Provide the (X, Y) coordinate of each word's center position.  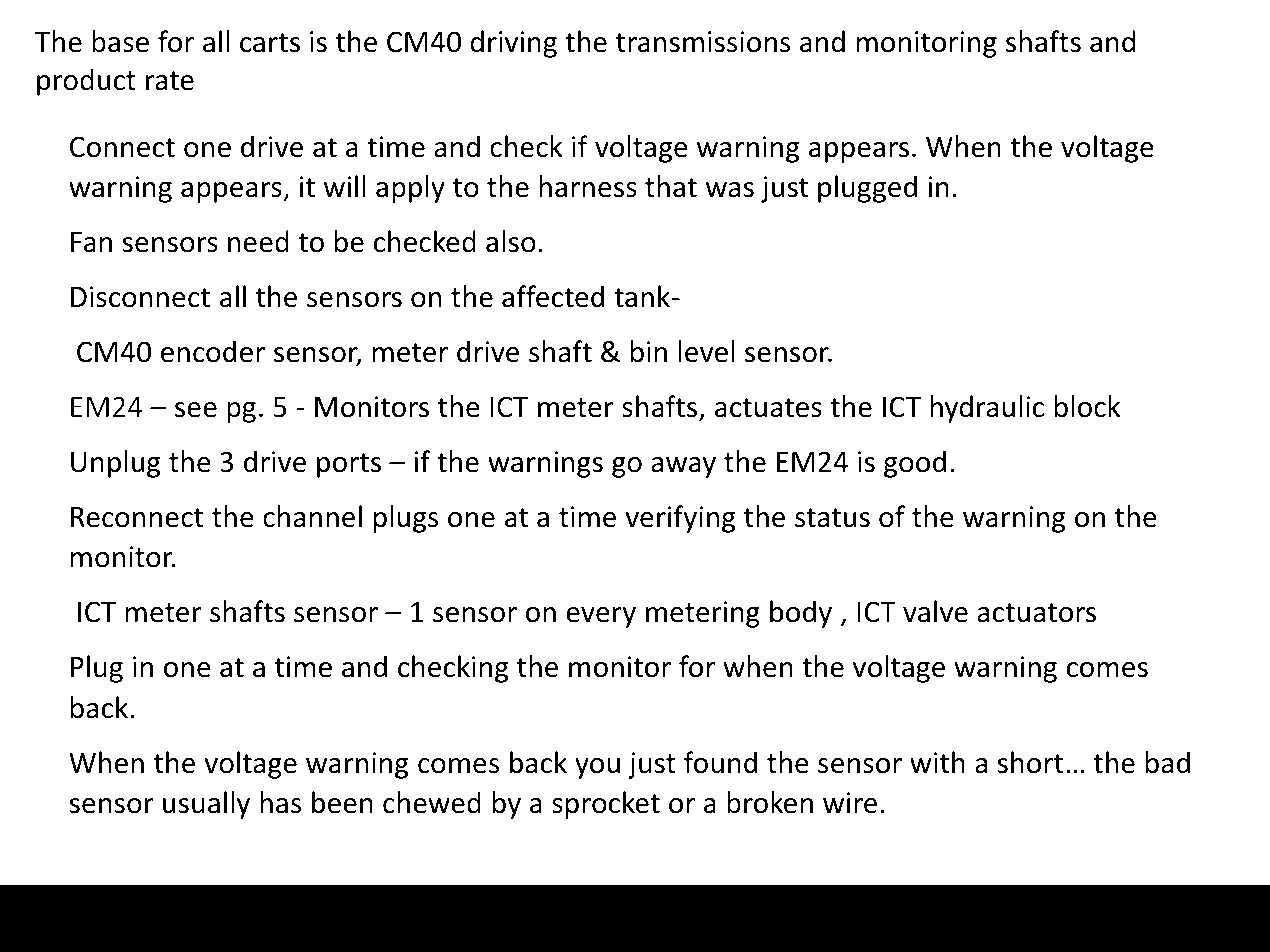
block (1088, 406)
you (597, 768)
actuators (1036, 613)
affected (553, 296)
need (258, 241)
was (730, 190)
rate (170, 81)
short (1030, 762)
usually (206, 805)
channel (312, 516)
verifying (680, 519)
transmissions (703, 42)
